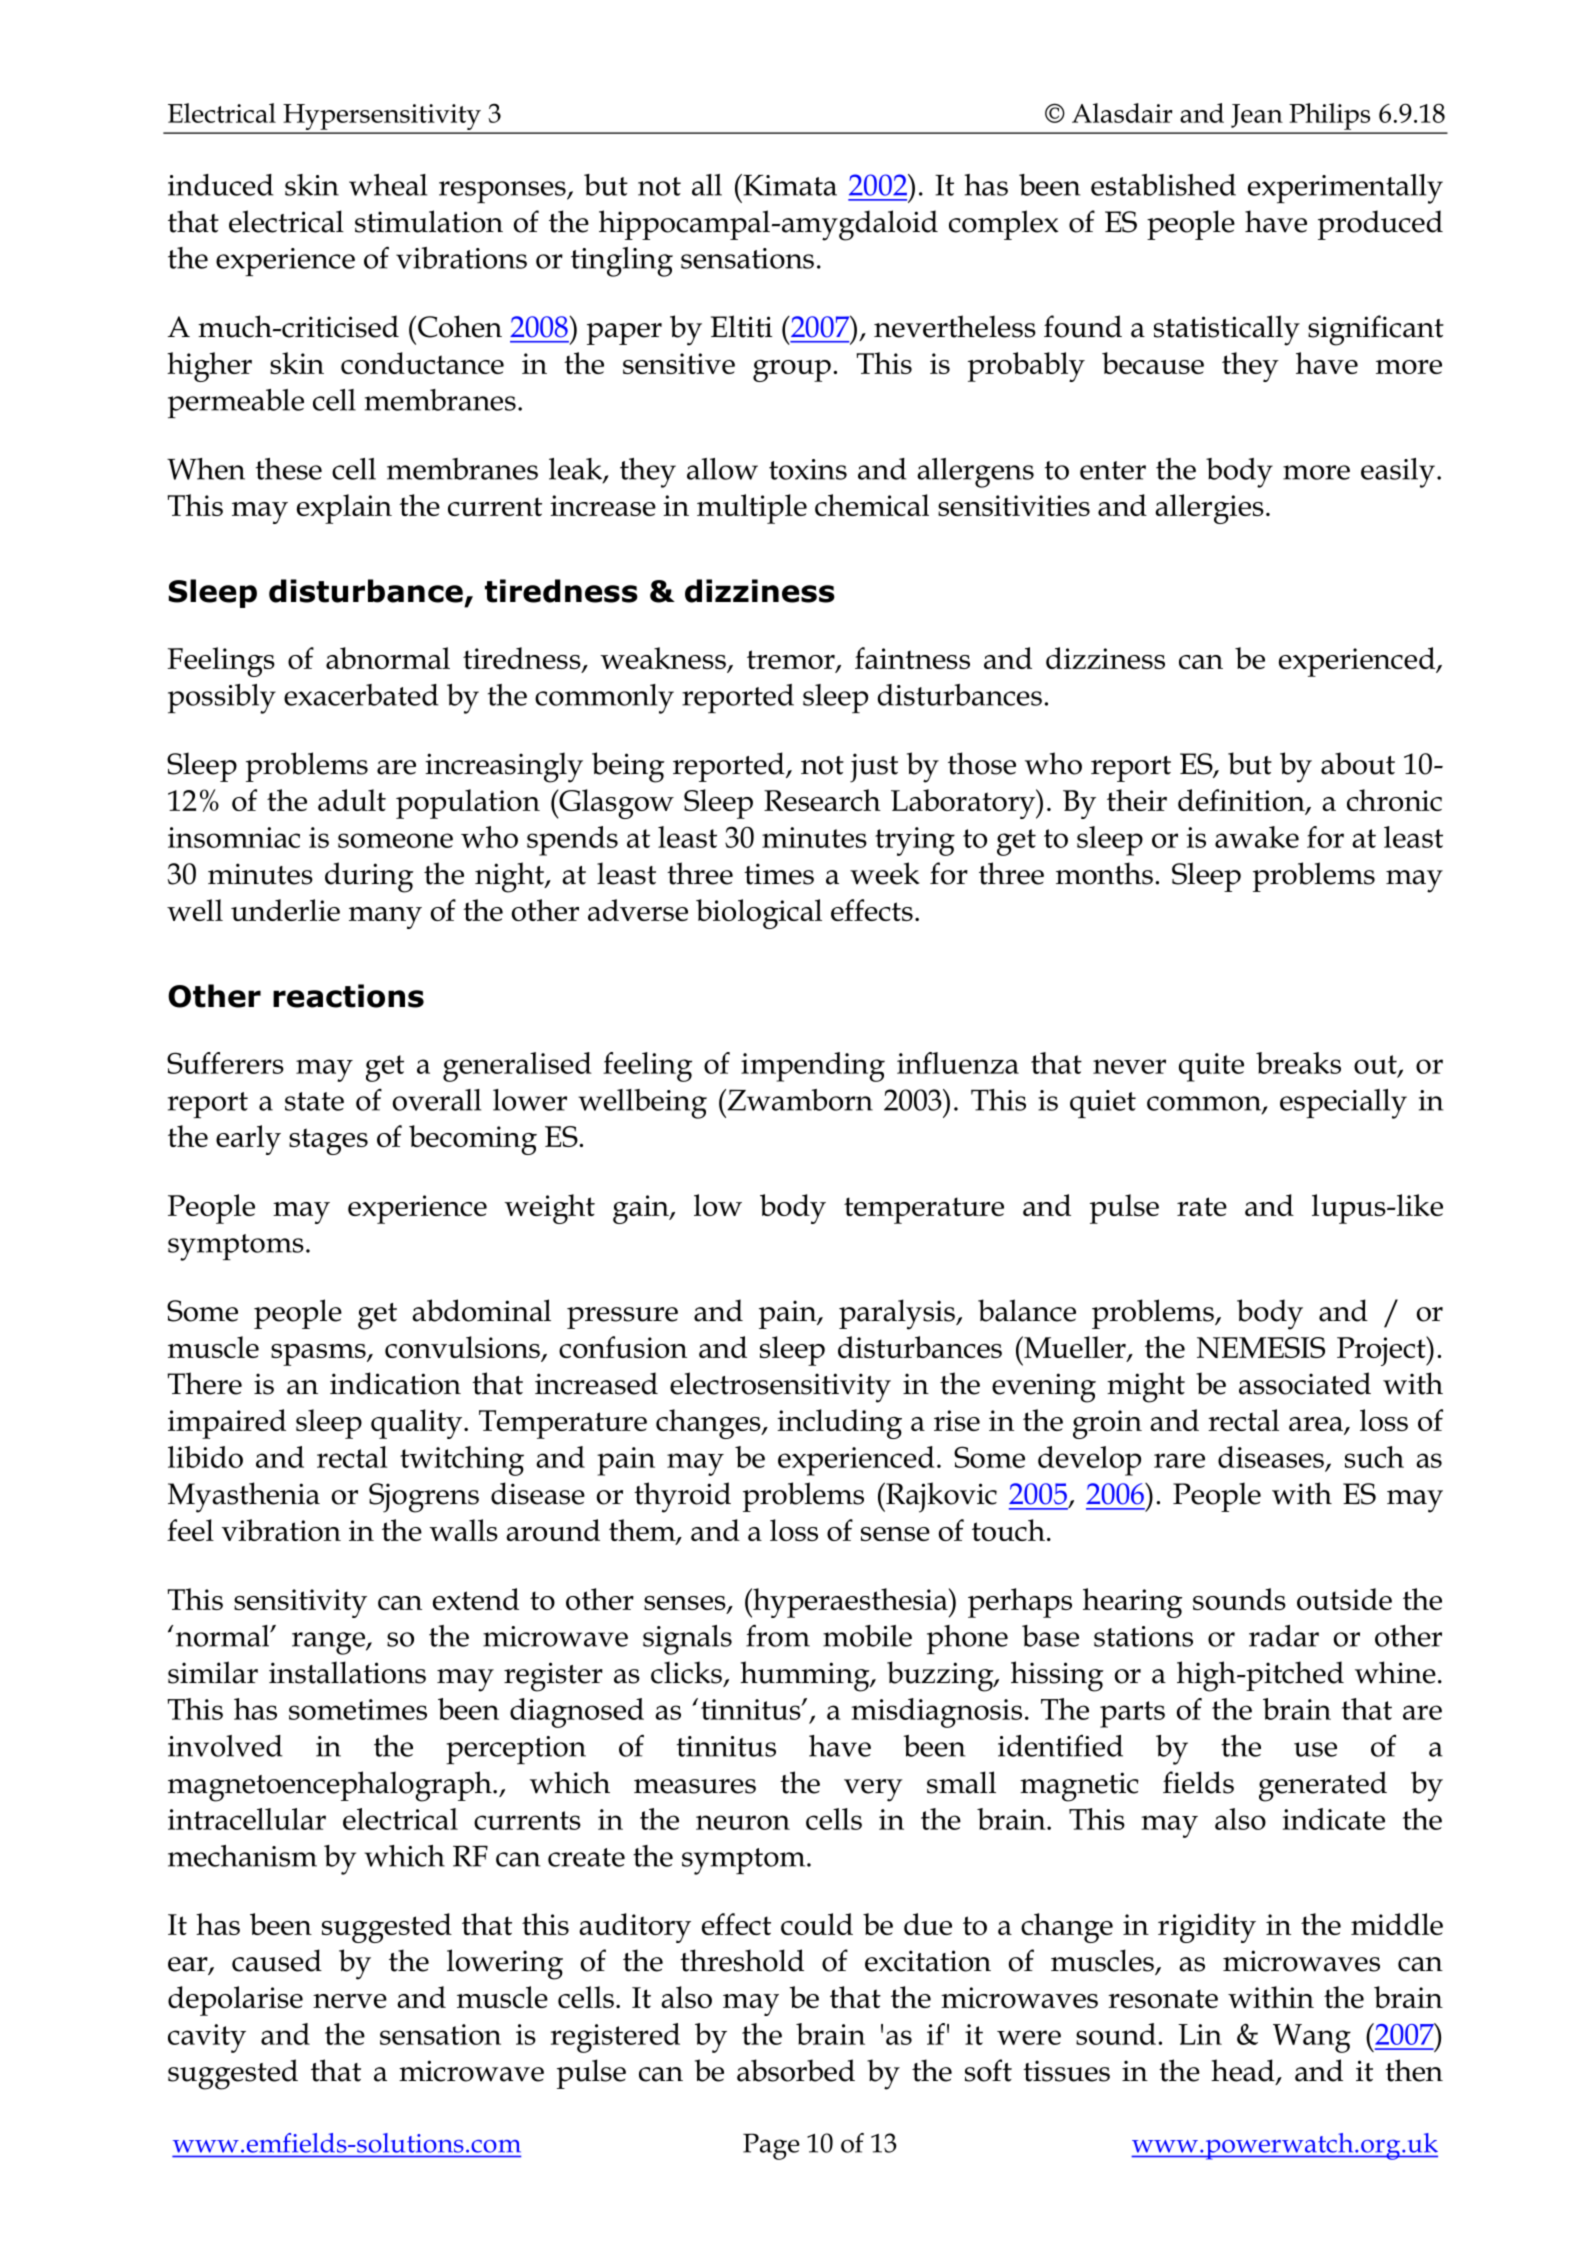 Image resolution: width=1595 pixels, height=2256 pixels. What do you see at coordinates (622, 262) in the screenshot?
I see `tingling` at bounding box center [622, 262].
